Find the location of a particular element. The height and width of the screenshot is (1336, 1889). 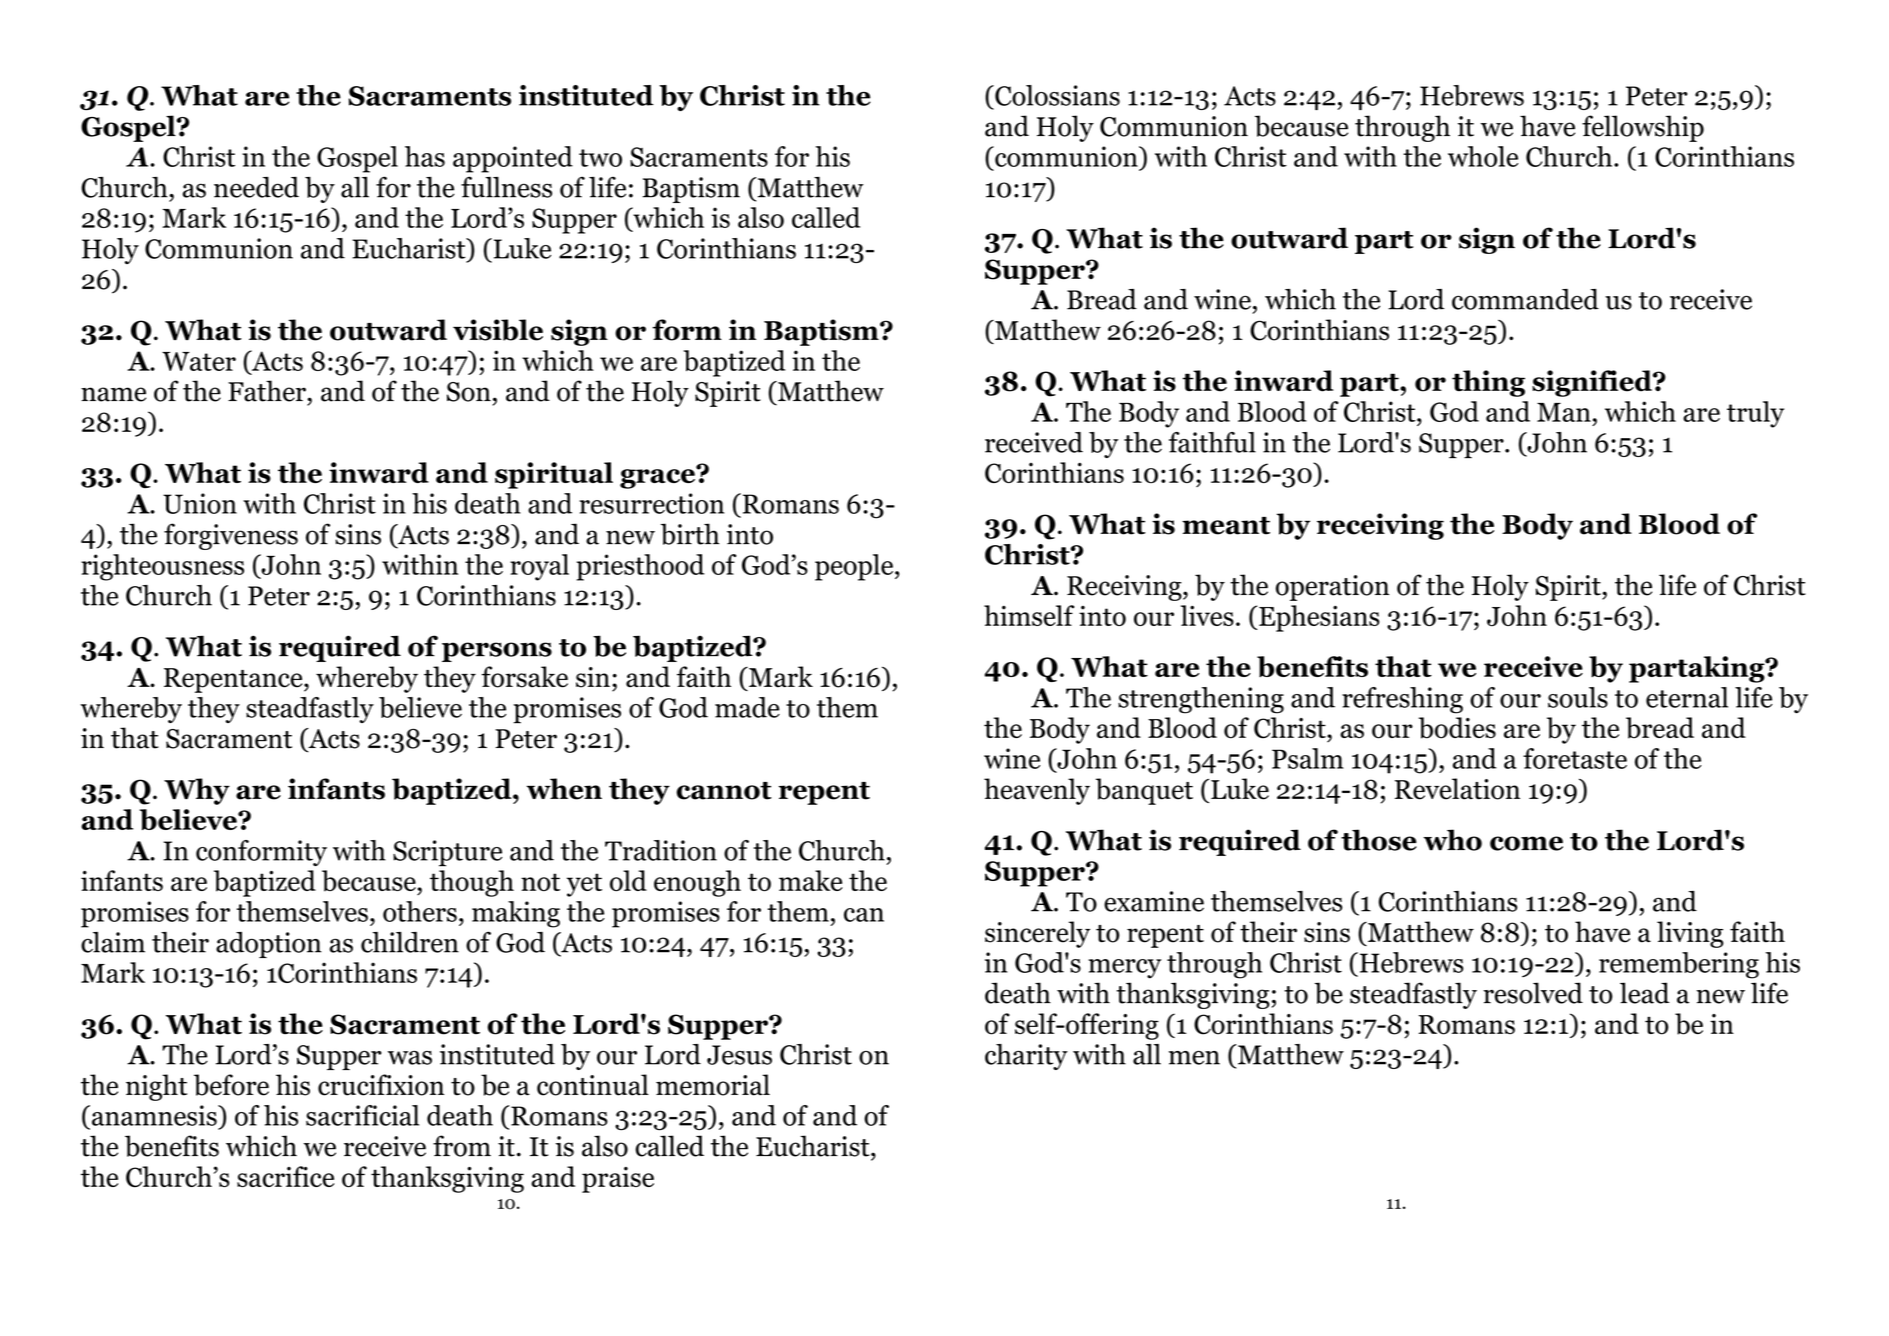

truly is located at coordinates (1755, 414).
